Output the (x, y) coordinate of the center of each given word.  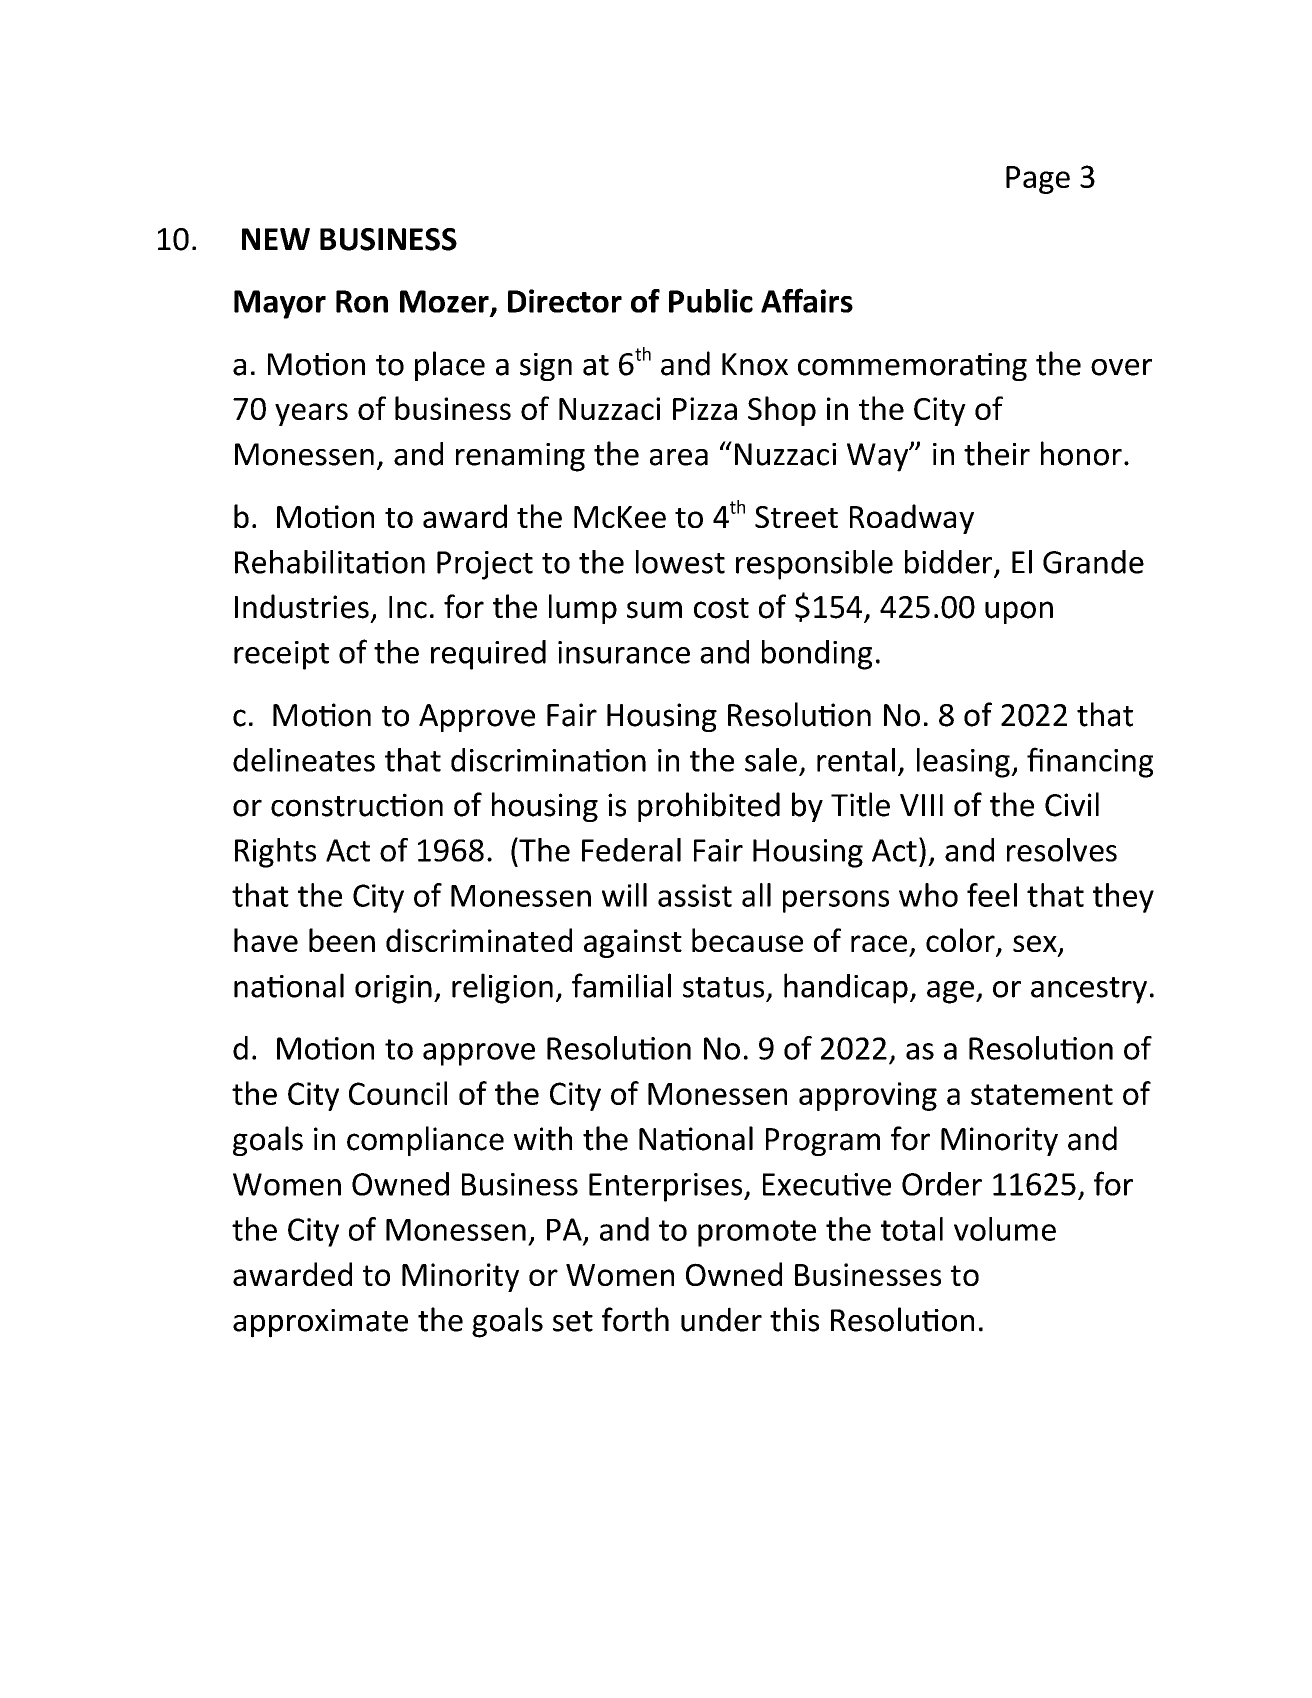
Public (711, 301)
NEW (276, 239)
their (997, 453)
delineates (304, 760)
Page (1038, 180)
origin (393, 989)
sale (771, 760)
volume (1005, 1229)
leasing (964, 763)
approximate (320, 1323)
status (723, 987)
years (311, 414)
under (721, 1319)
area (679, 457)
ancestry (1089, 990)
